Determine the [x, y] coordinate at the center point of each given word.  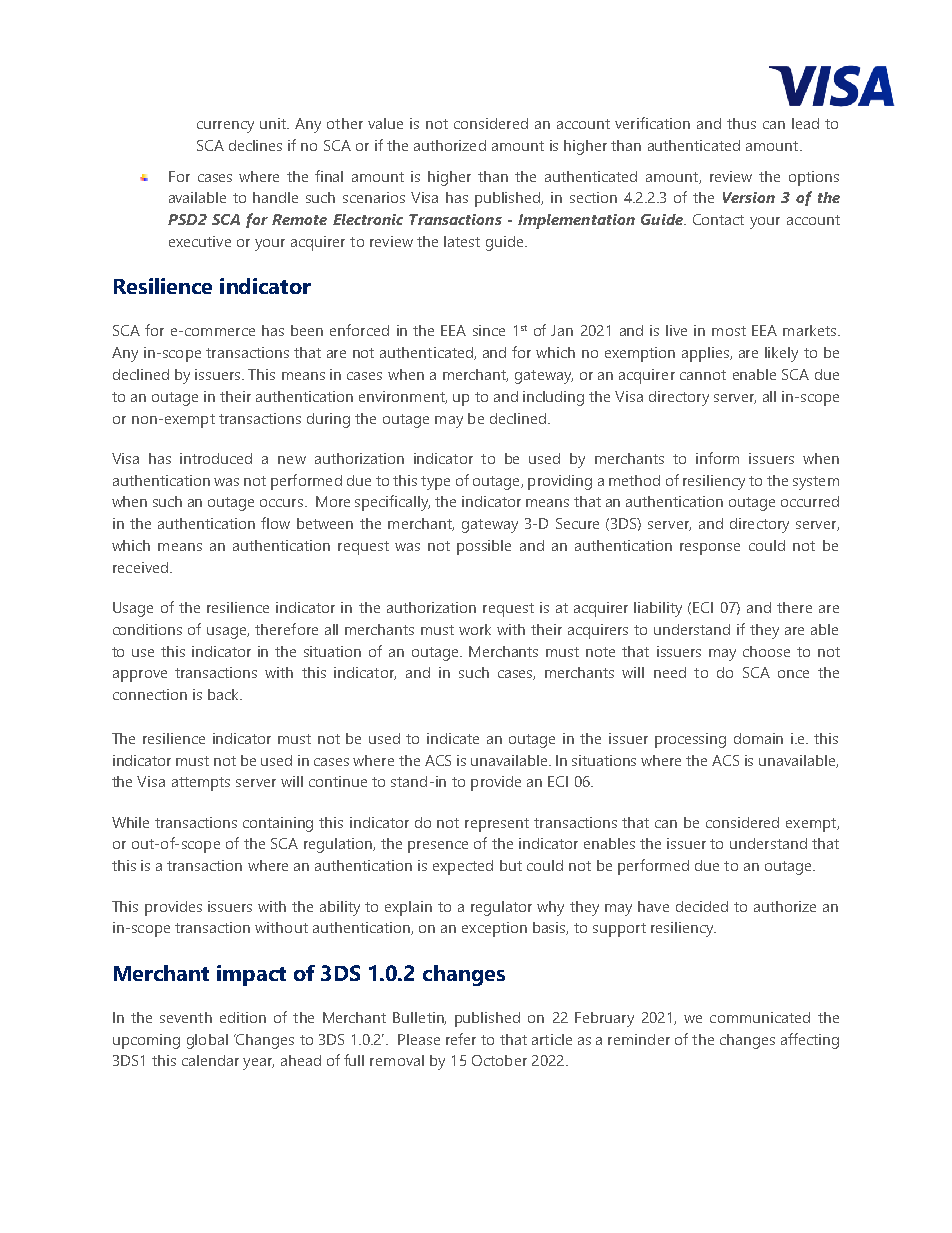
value [385, 123]
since [489, 330]
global [207, 1041]
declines [255, 145]
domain [758, 738]
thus [741, 123]
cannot [703, 375]
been [307, 330]
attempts [201, 784]
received [140, 567]
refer [461, 1039]
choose [766, 651]
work [475, 629]
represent [497, 825]
